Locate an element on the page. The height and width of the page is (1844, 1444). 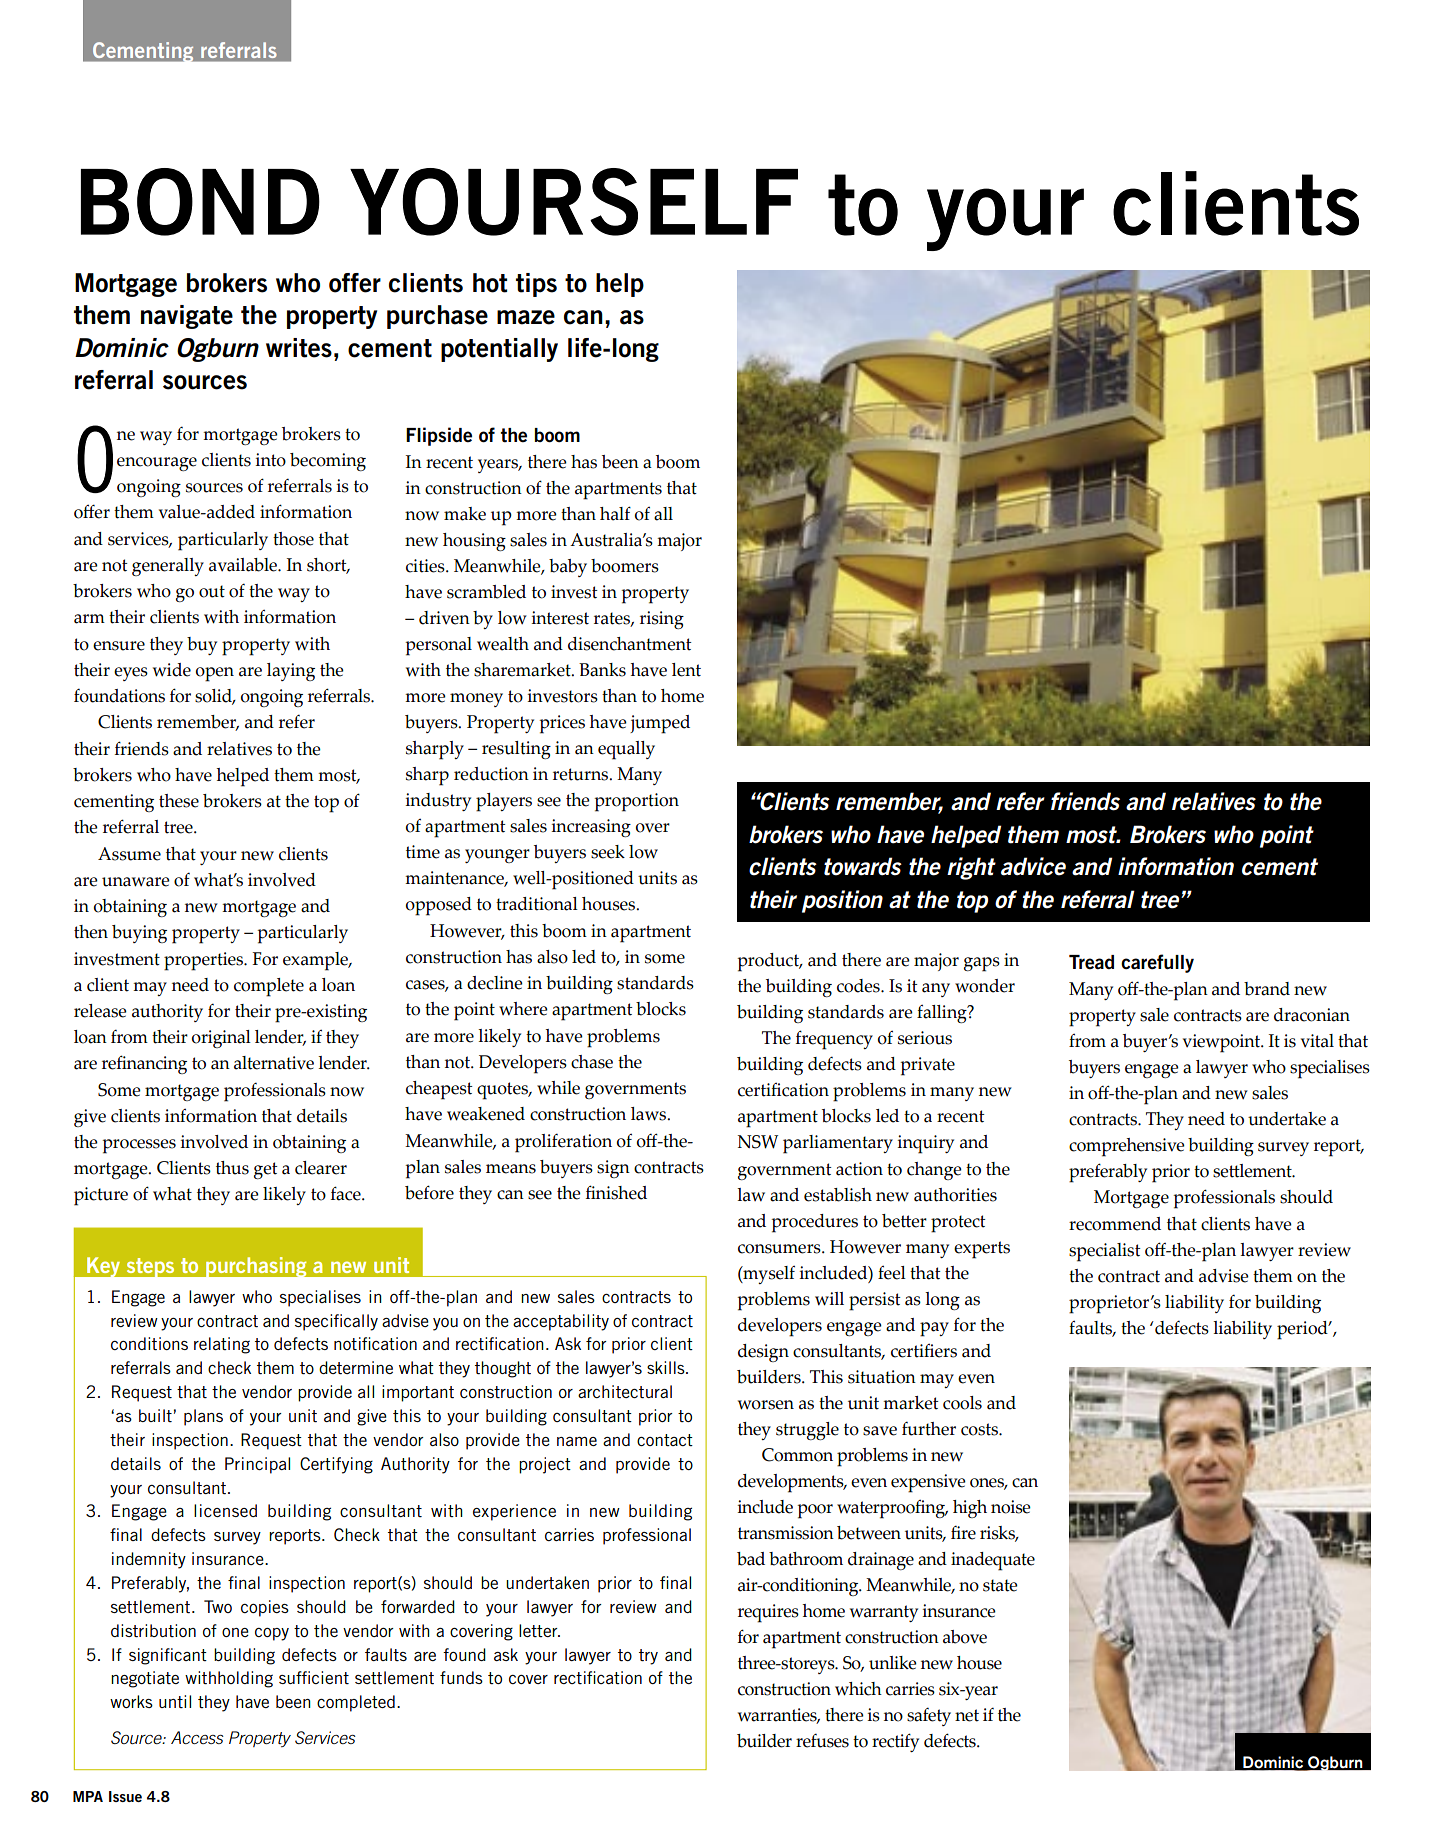
Access is located at coordinates (197, 1737).
